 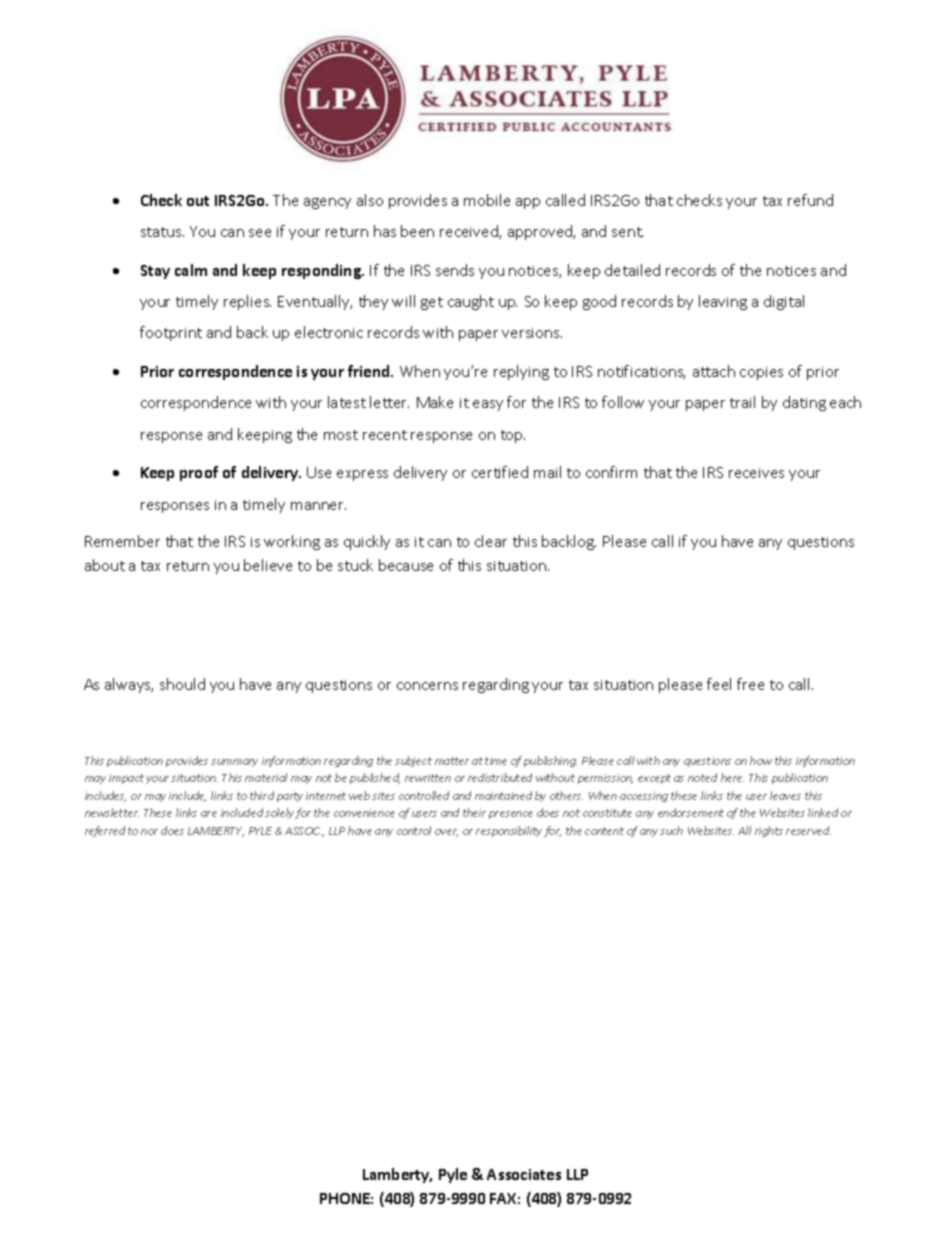 I want to click on clear, so click(x=491, y=541).
